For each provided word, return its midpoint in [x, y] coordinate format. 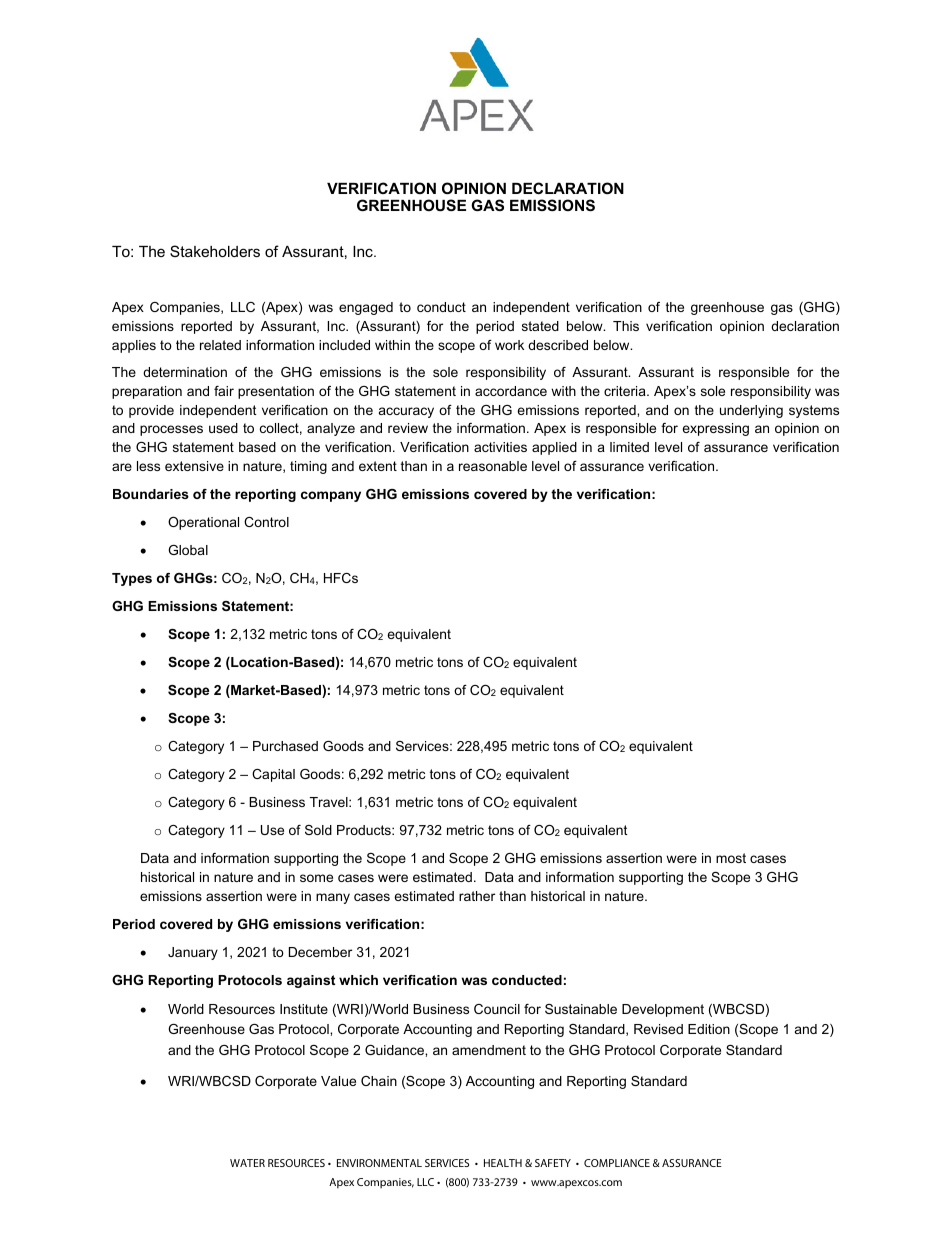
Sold [318, 830]
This [626, 326]
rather [477, 896]
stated [540, 326]
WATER [247, 1163]
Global [188, 550]
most [731, 858]
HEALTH [503, 1163]
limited [629, 447]
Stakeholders [215, 251]
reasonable [493, 466]
